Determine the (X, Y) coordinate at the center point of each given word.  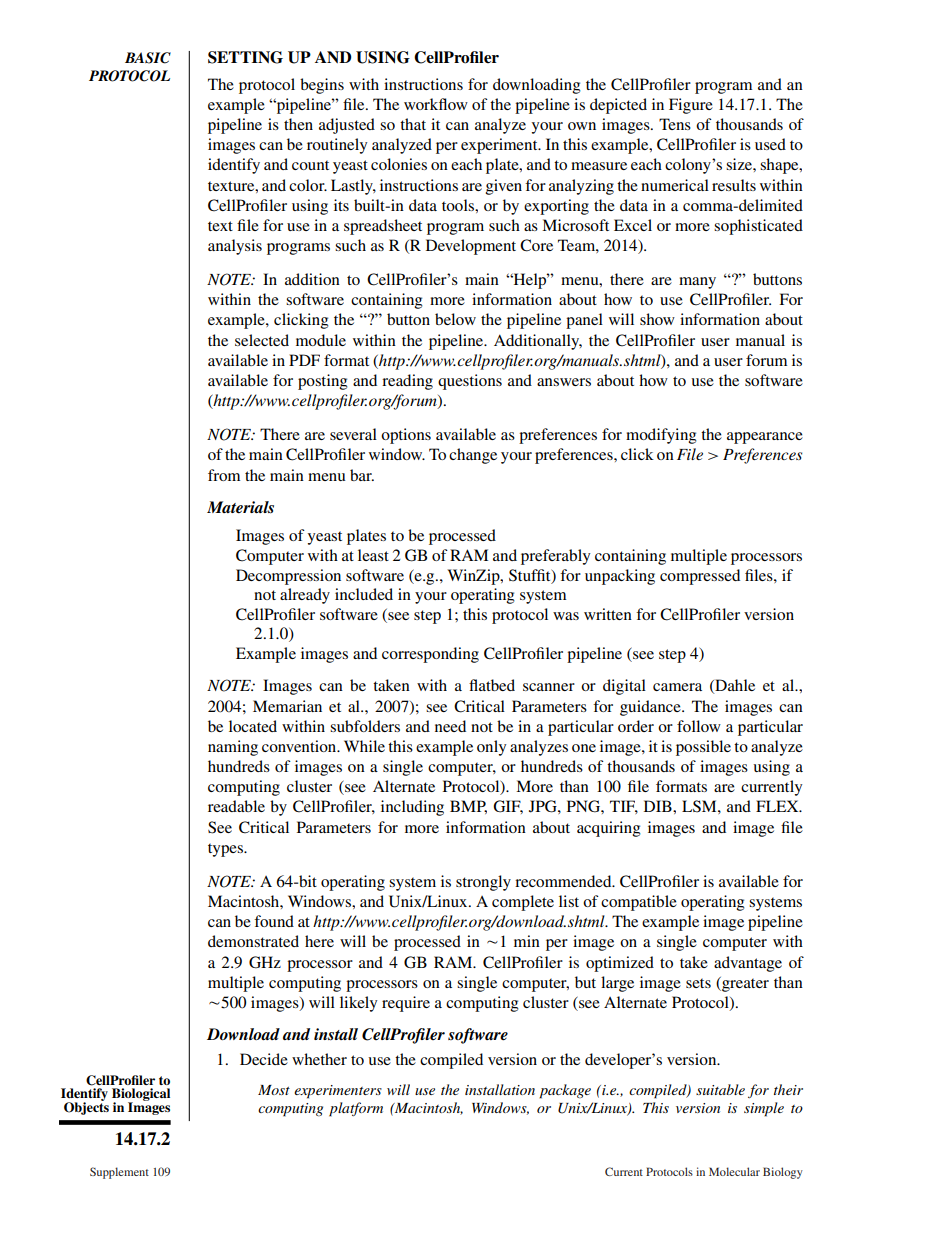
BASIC (148, 58)
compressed (700, 577)
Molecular (734, 1171)
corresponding (430, 655)
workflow (436, 104)
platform (356, 1109)
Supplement (119, 1173)
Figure (691, 106)
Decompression (288, 577)
